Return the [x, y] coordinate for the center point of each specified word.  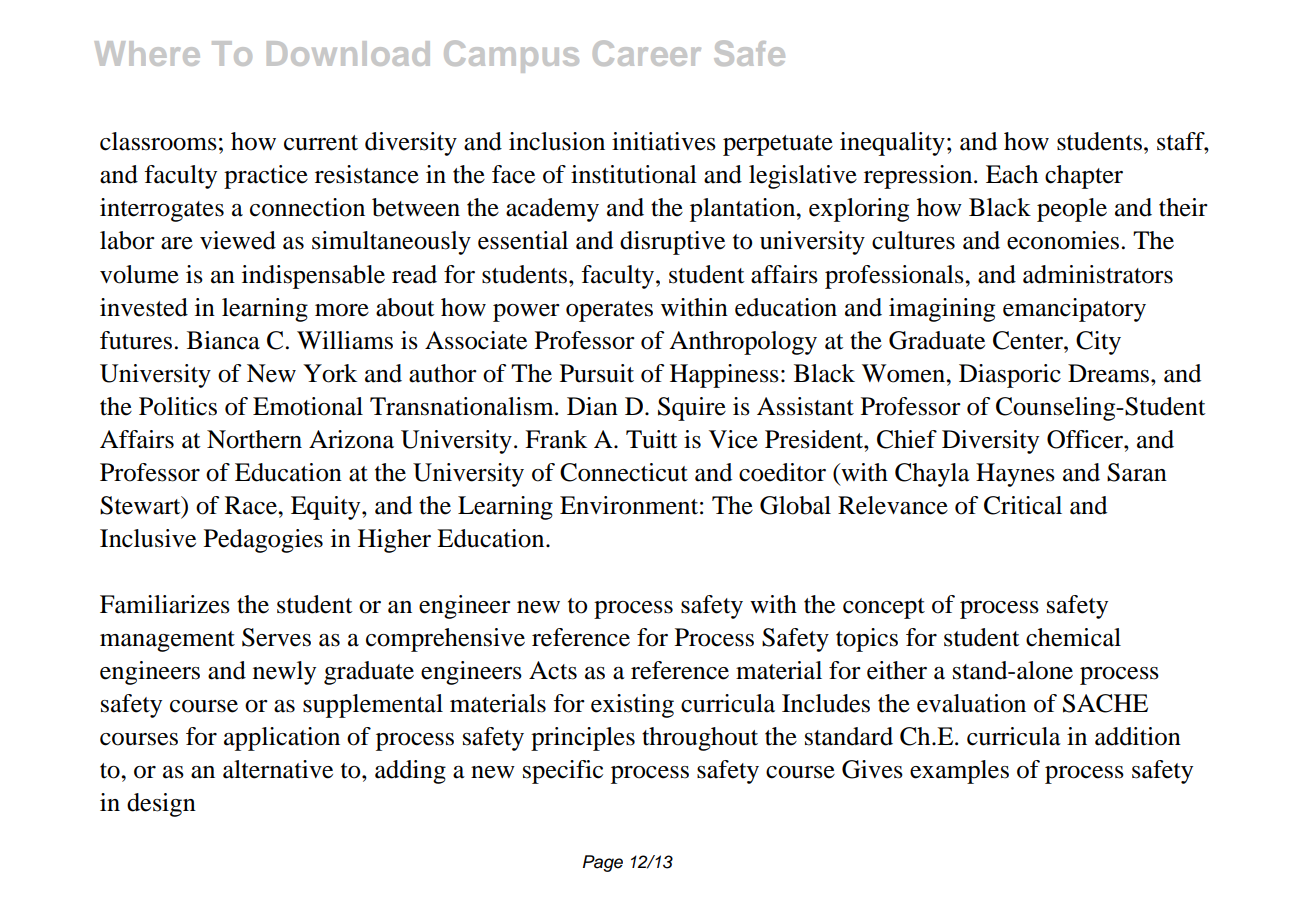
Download [348, 53]
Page [603, 863]
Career [647, 53]
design [161, 805]
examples [959, 772]
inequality [892, 144]
